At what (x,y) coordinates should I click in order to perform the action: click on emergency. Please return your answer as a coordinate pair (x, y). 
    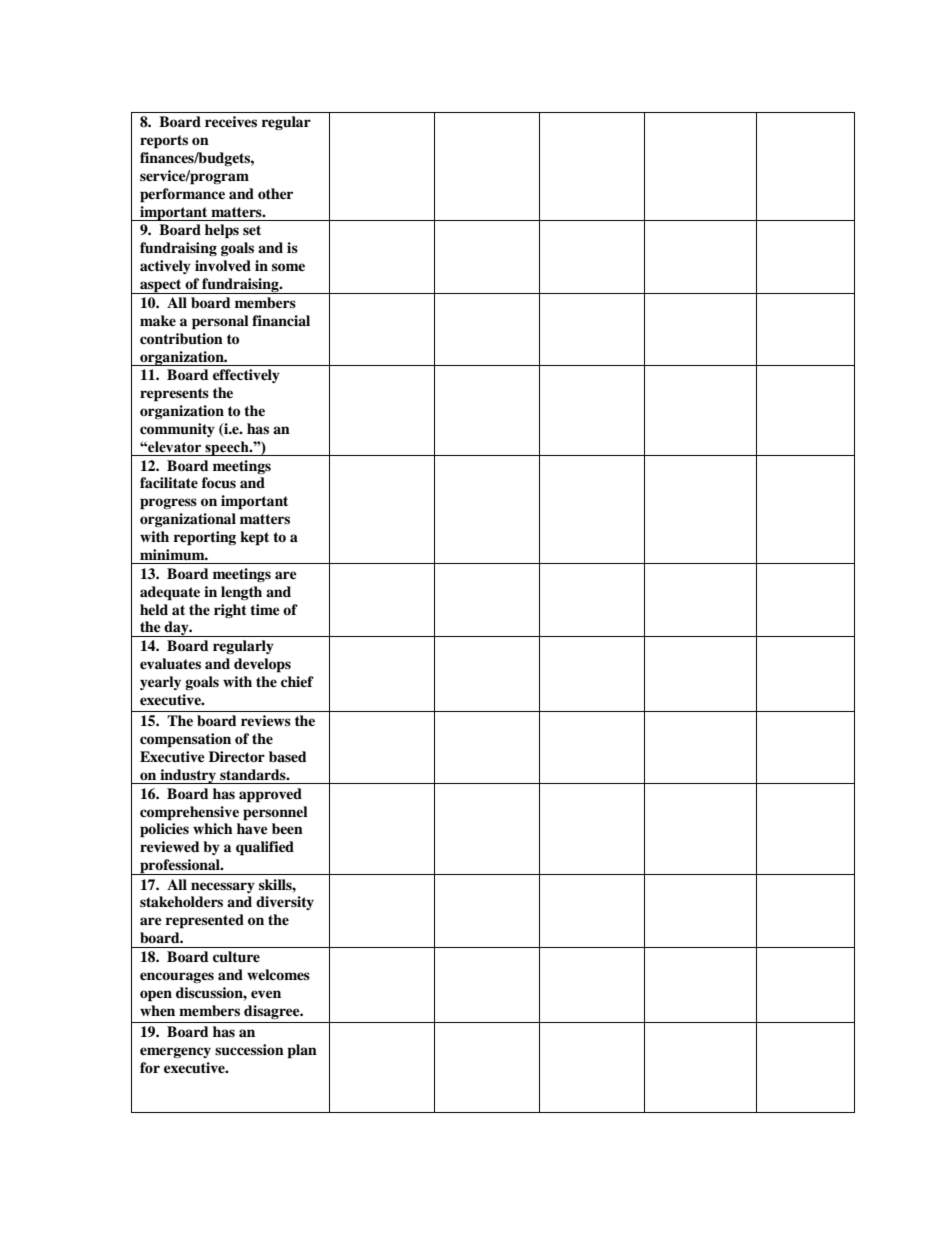
    Looking at the image, I should click on (175, 1052).
